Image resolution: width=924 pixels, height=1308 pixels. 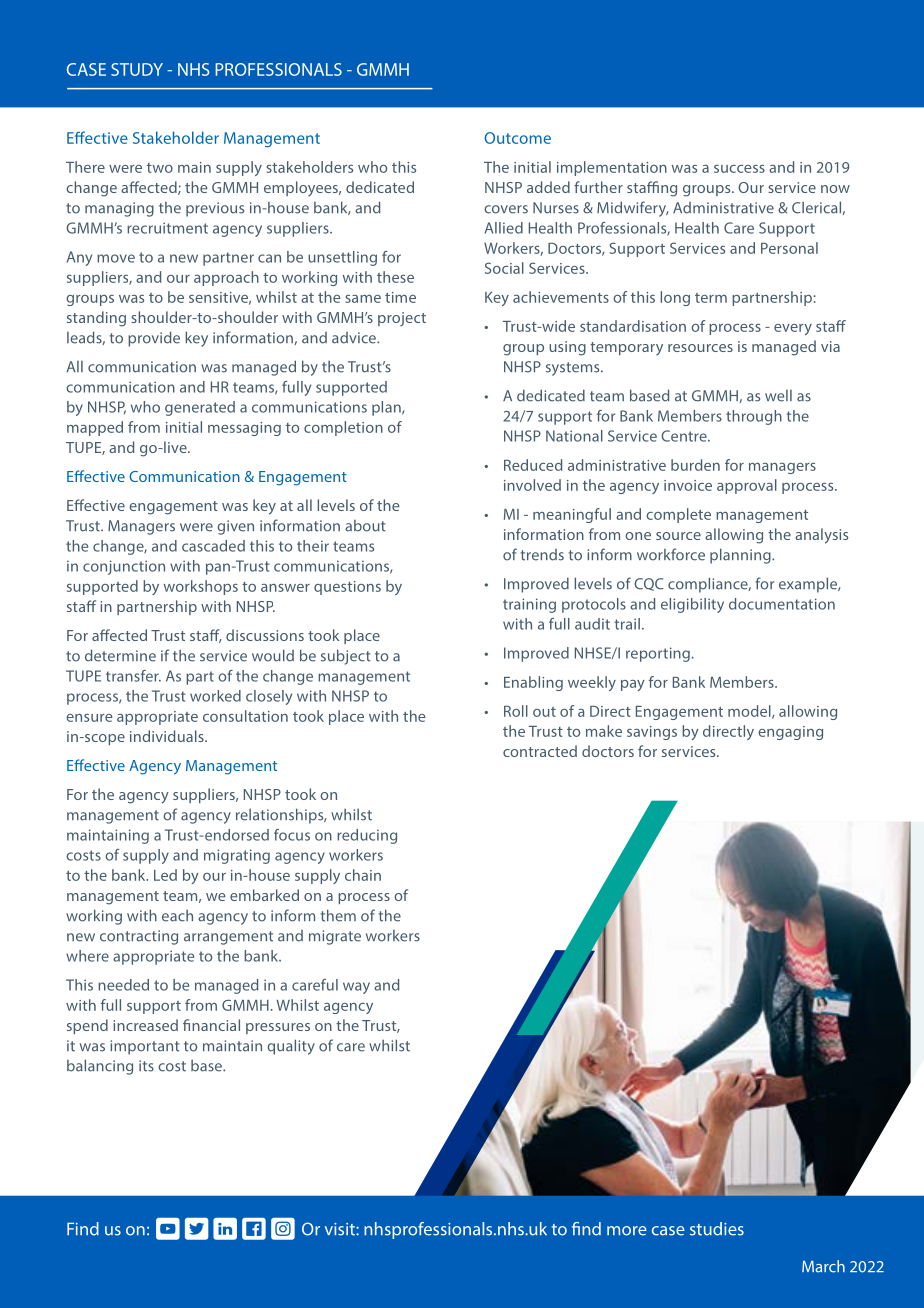 What do you see at coordinates (739, 169) in the screenshot?
I see `success` at bounding box center [739, 169].
